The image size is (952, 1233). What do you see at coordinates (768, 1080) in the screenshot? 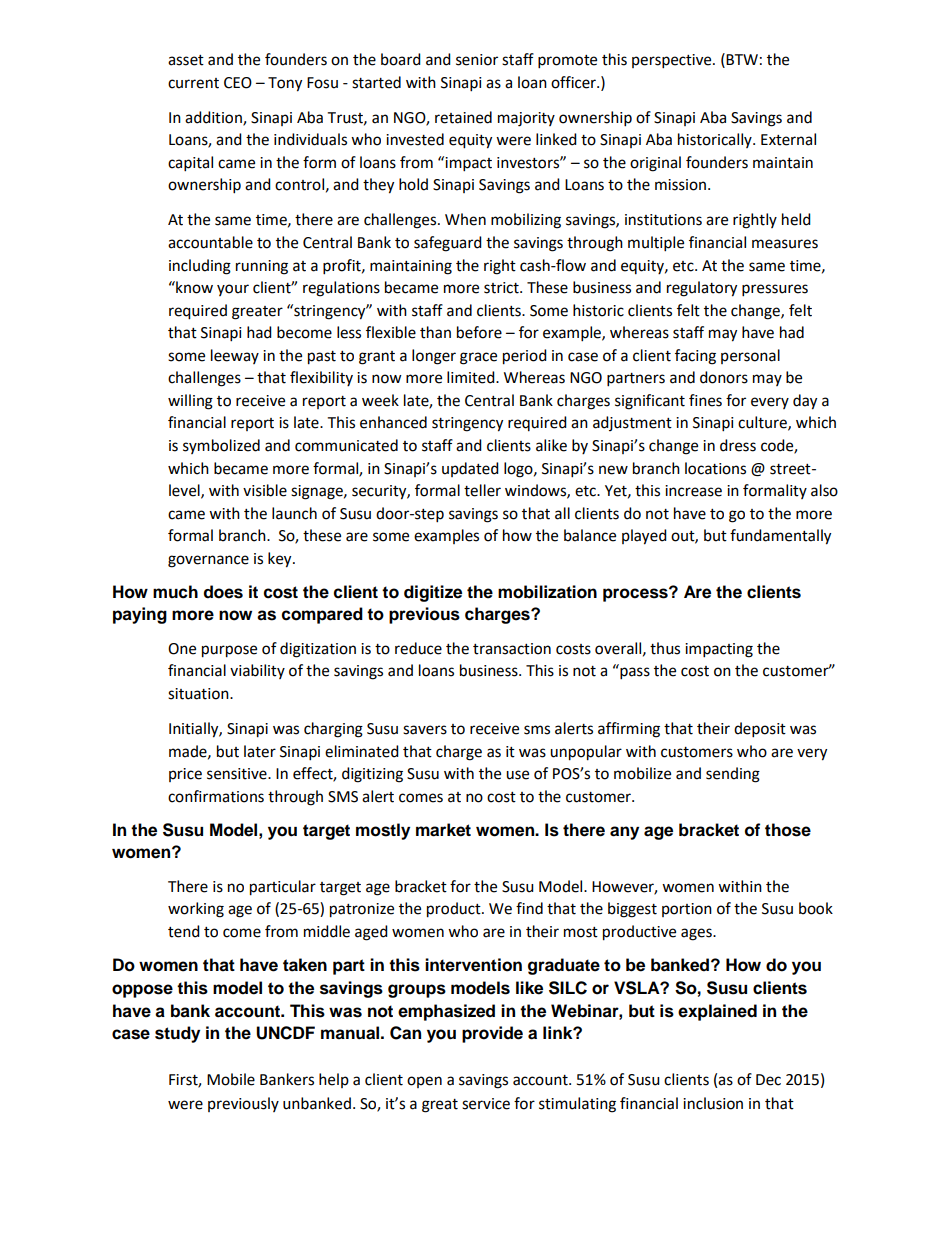
I see `Dec` at bounding box center [768, 1080].
